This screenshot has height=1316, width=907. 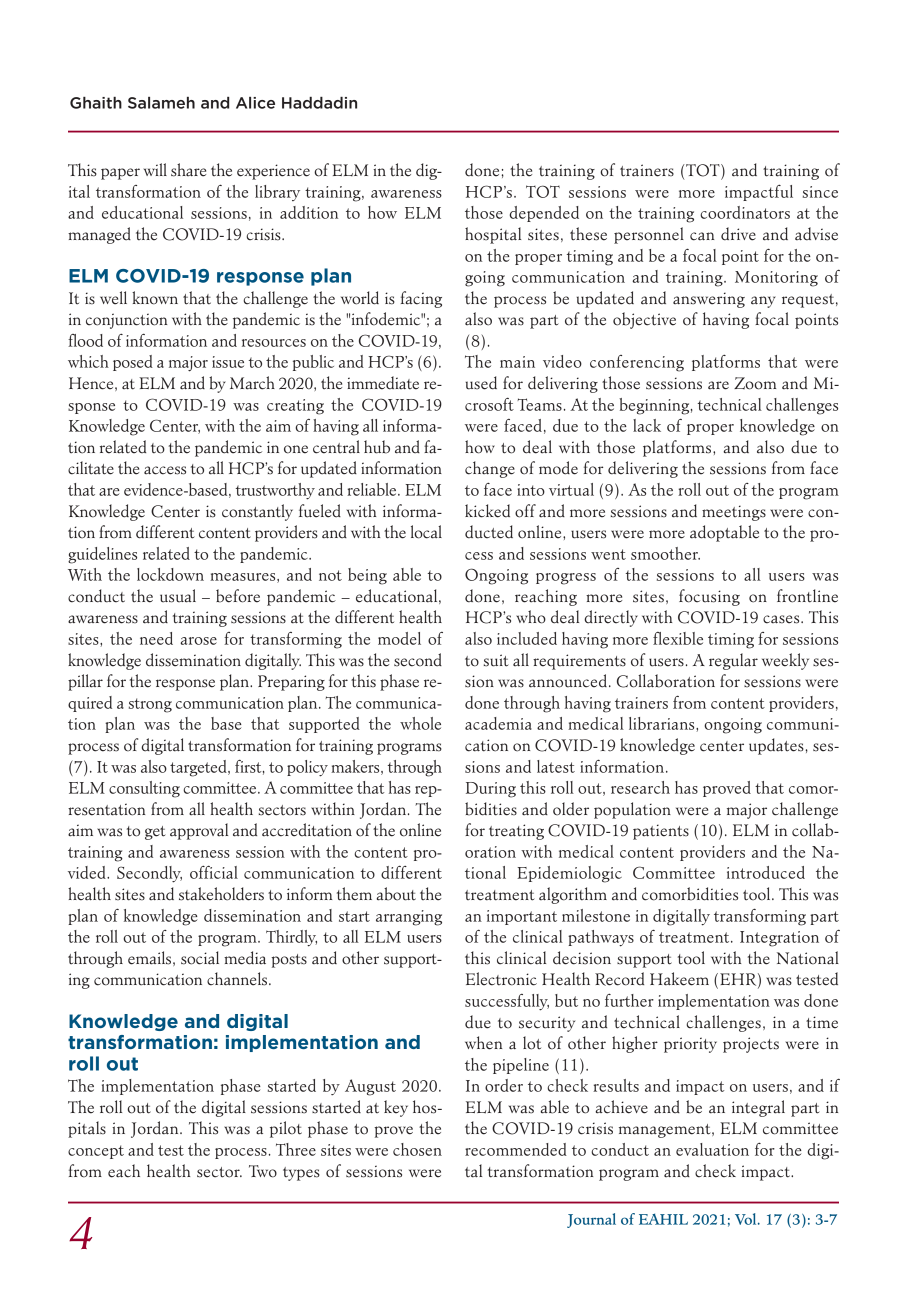 I want to click on social, so click(x=200, y=958).
